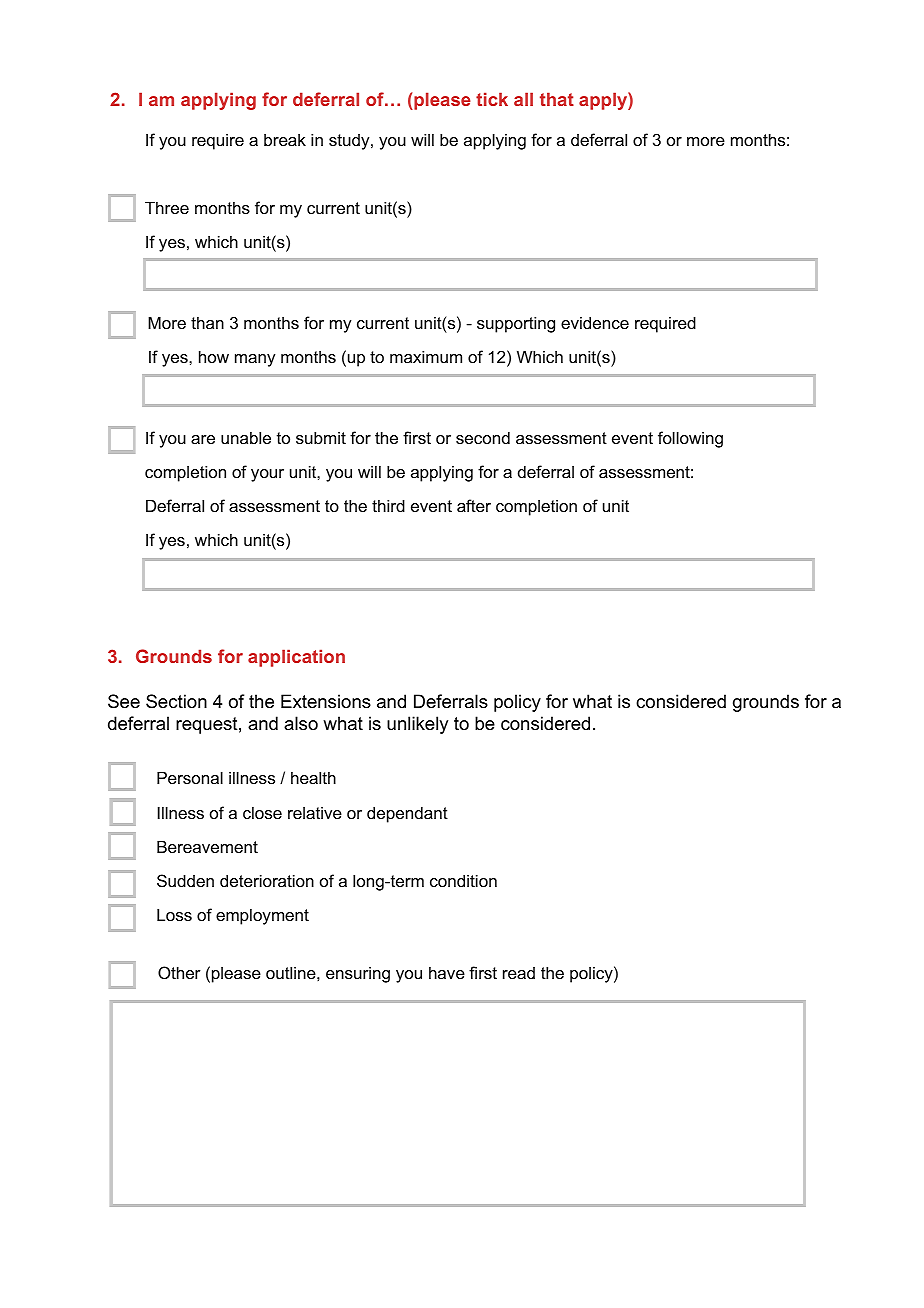 Image resolution: width=924 pixels, height=1308 pixels. I want to click on tick, so click(492, 99).
